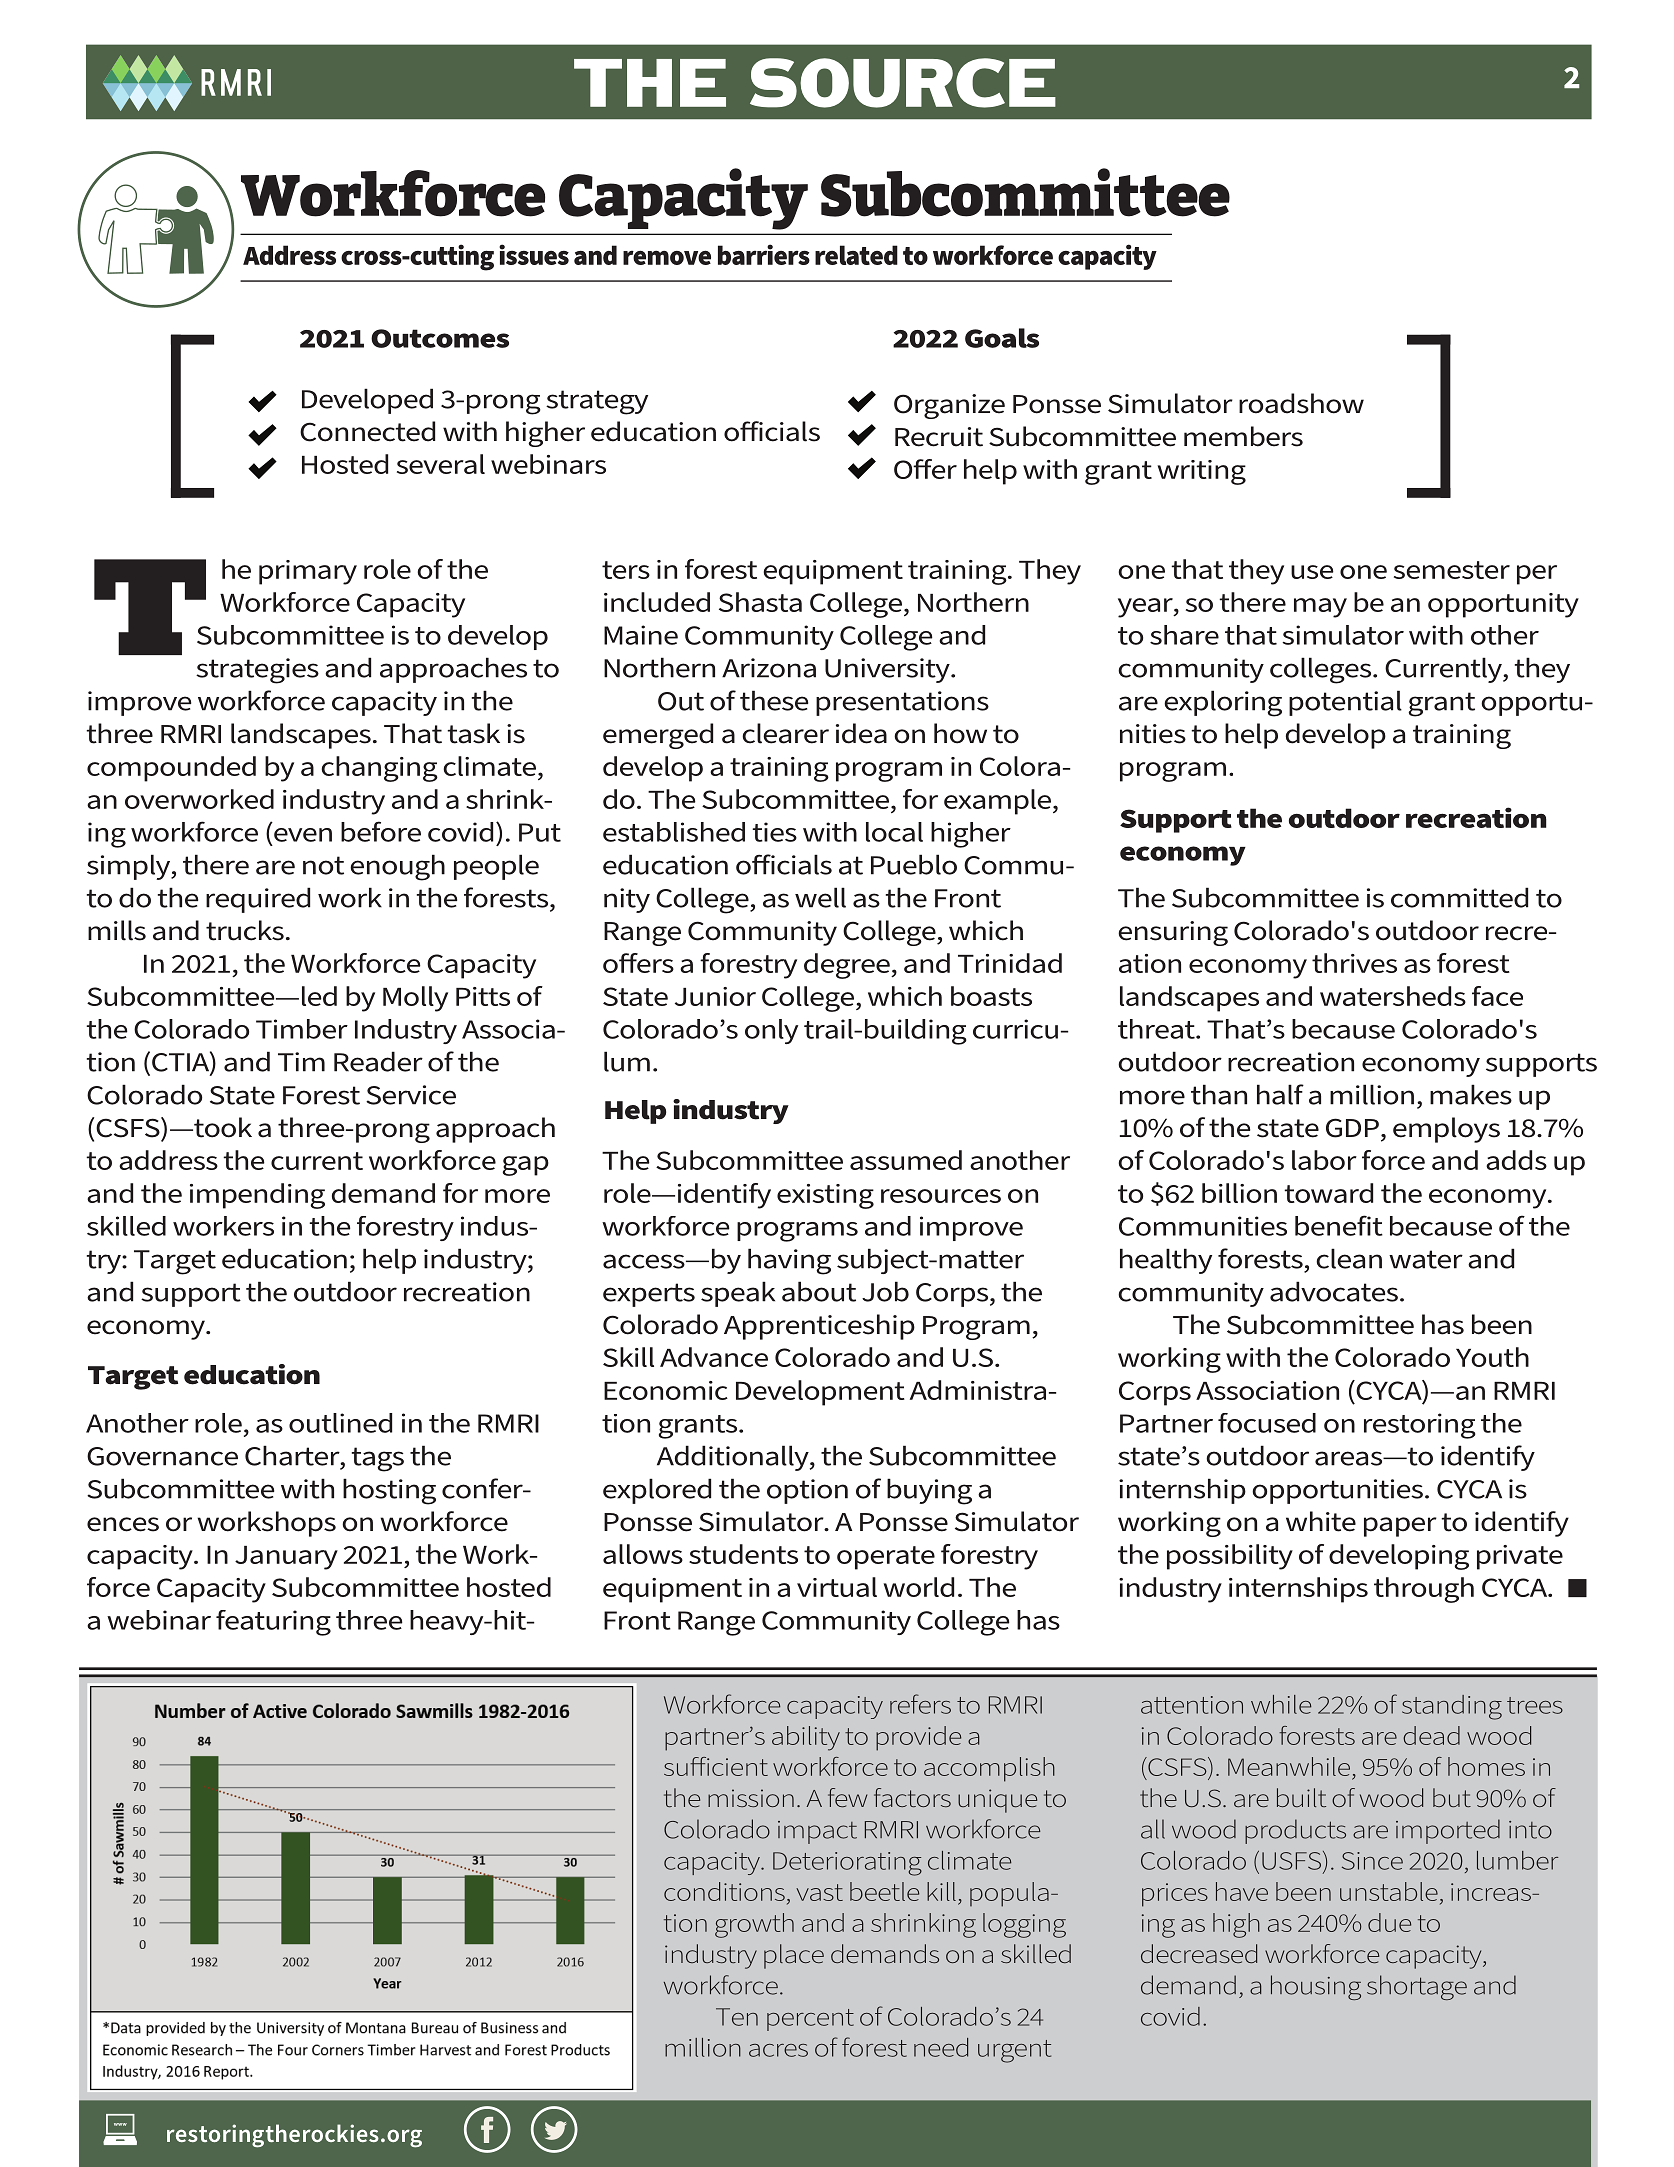 This page has width=1674, height=2167. I want to click on Outcomes, so click(440, 338).
